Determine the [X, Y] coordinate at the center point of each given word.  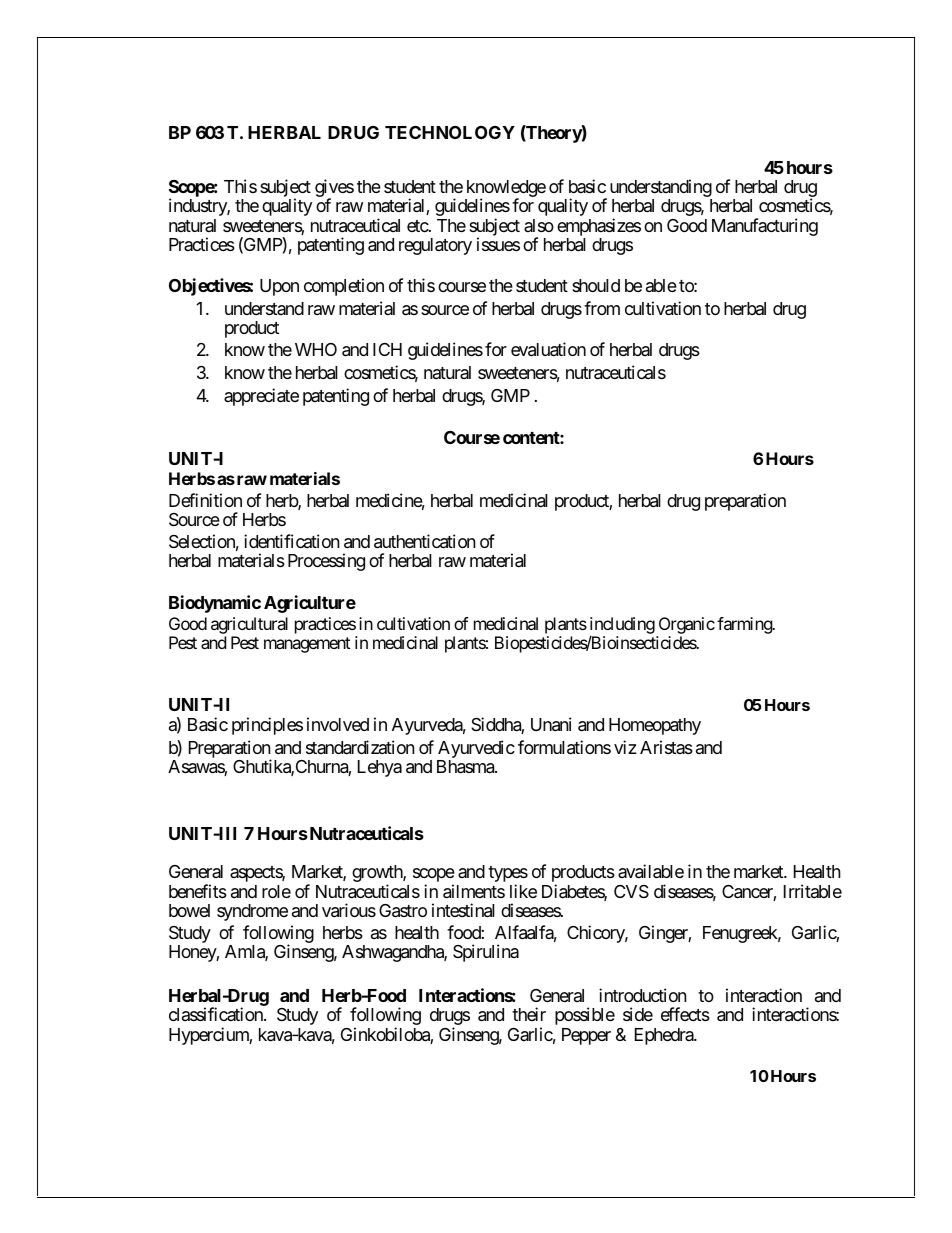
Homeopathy [655, 726]
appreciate [261, 397]
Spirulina [486, 953]
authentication [425, 541]
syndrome [252, 912]
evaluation [548, 349]
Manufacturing [765, 227]
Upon [279, 287]
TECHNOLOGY [450, 132]
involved [338, 724]
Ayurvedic [476, 750]
